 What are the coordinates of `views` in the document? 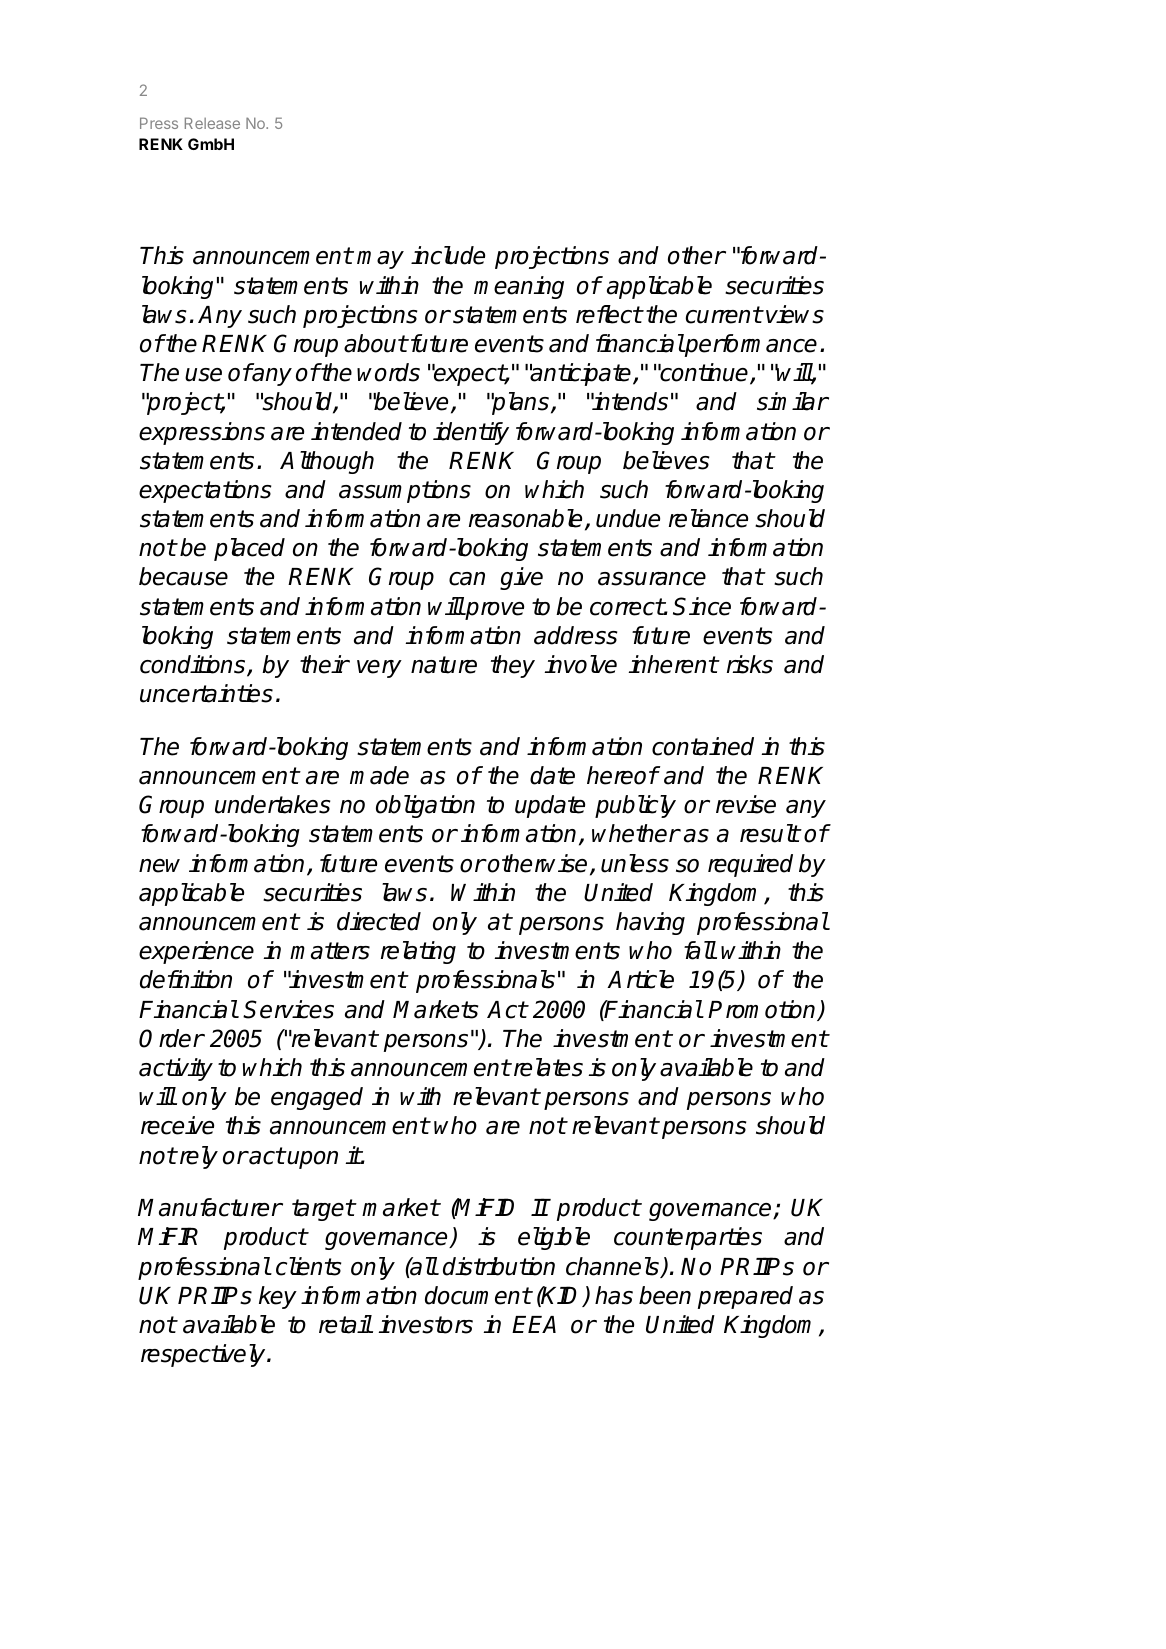 It's located at (795, 314).
